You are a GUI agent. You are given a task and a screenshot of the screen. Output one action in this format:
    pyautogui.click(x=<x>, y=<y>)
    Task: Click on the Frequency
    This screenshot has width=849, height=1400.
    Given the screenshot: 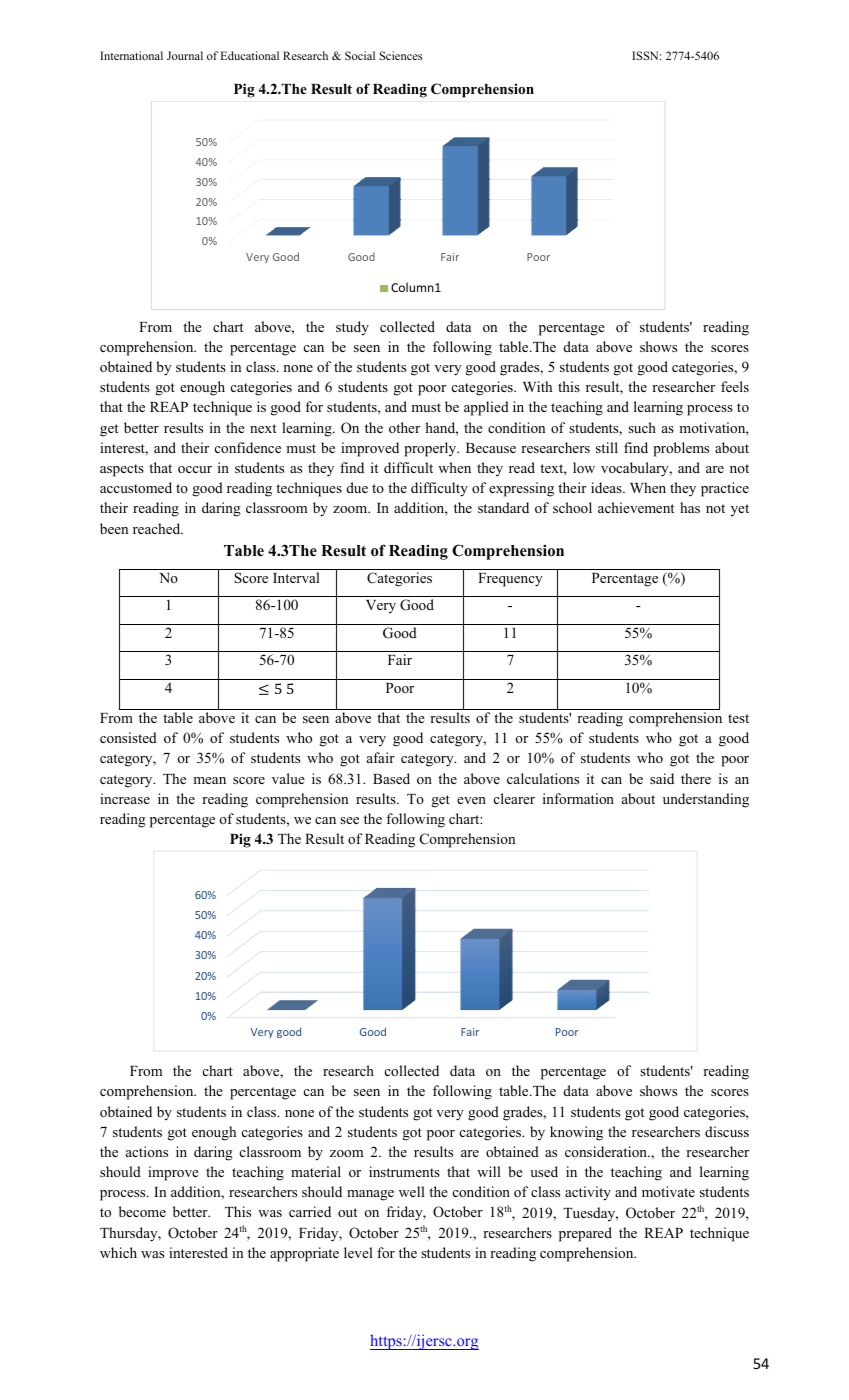 What is the action you would take?
    pyautogui.click(x=510, y=580)
